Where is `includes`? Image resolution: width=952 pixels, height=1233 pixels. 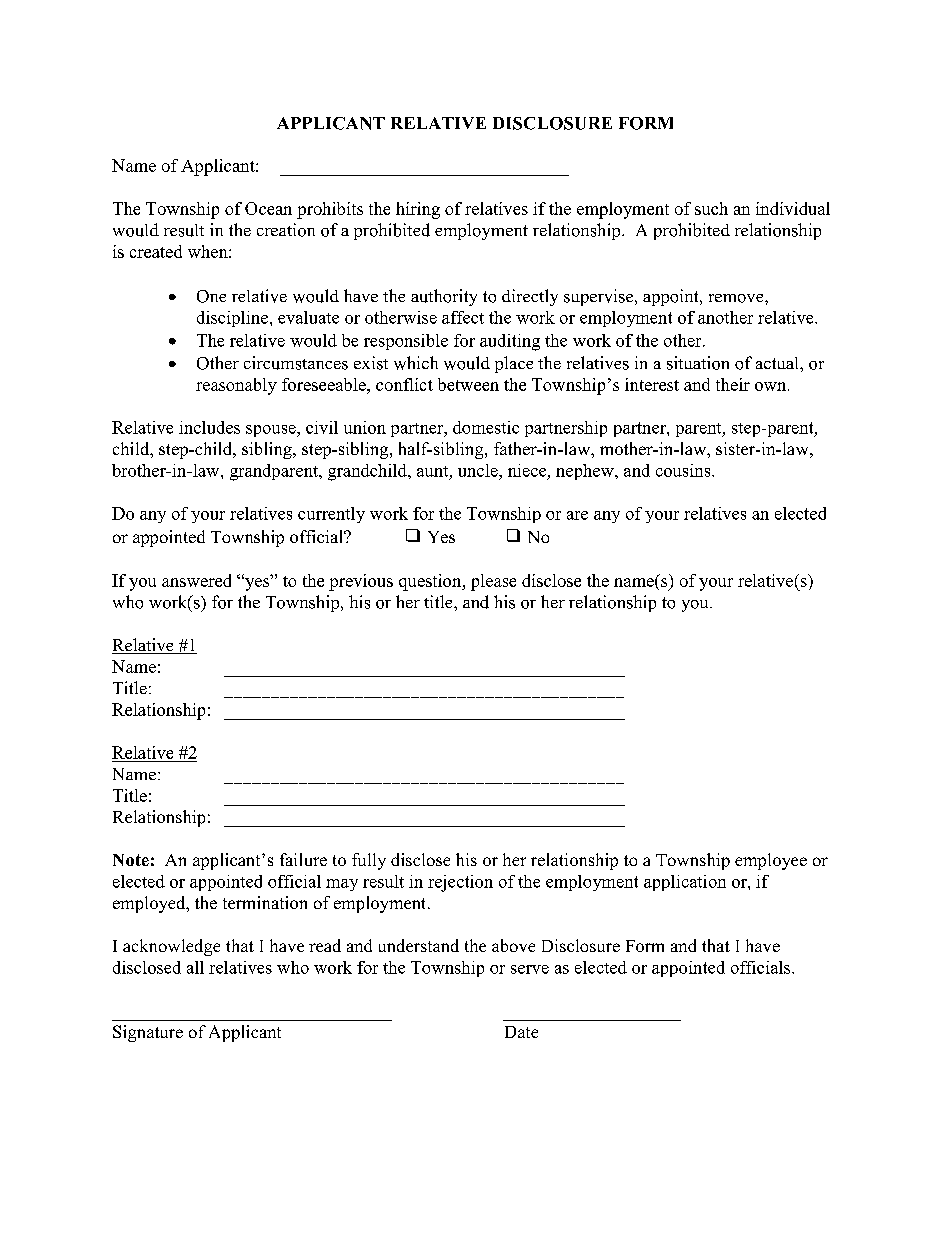
includes is located at coordinates (209, 427).
